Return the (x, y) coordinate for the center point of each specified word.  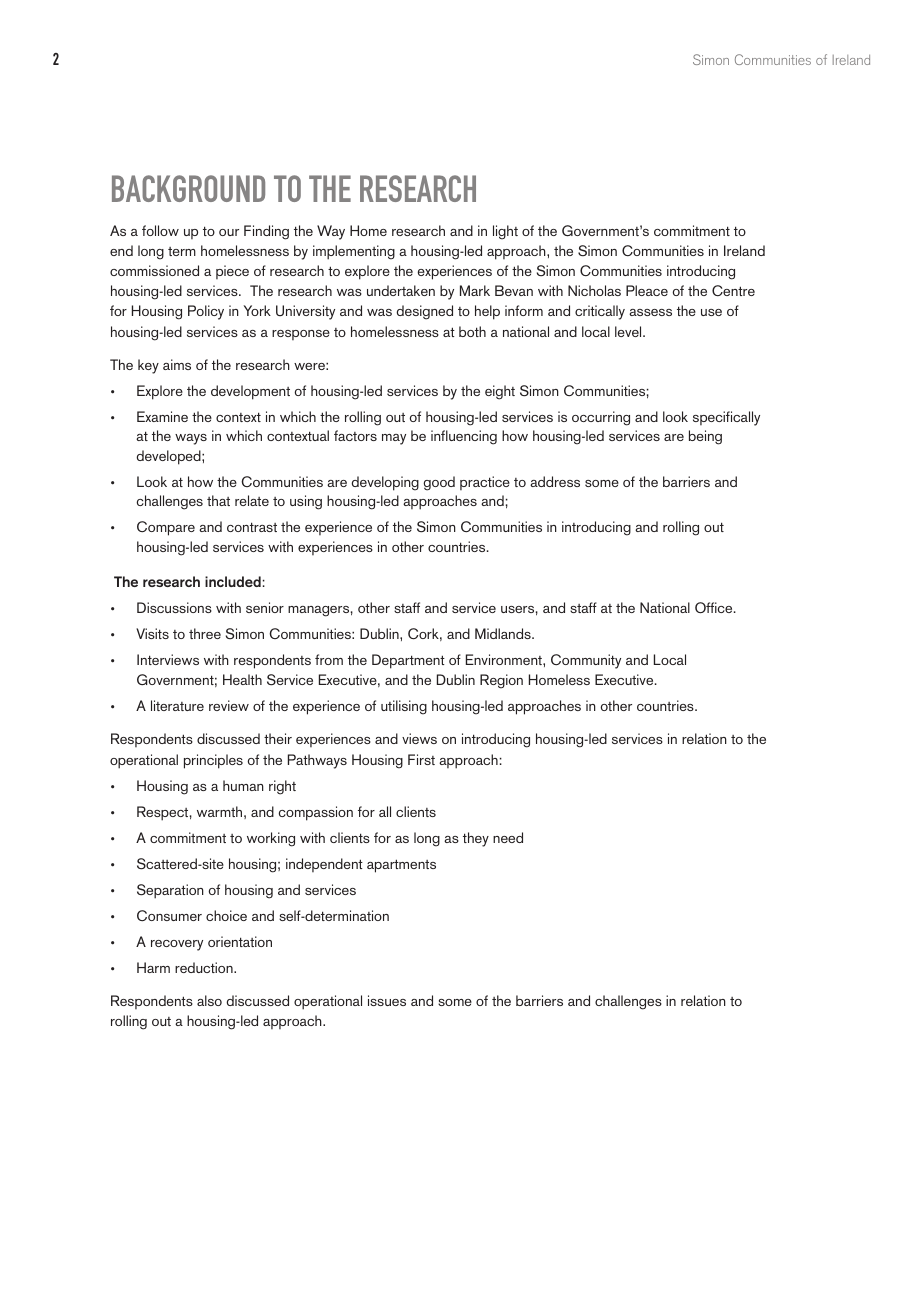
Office (715, 608)
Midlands (504, 633)
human (243, 785)
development (250, 392)
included (233, 581)
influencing (464, 437)
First (421, 759)
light (505, 232)
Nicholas (594, 290)
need (508, 837)
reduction (205, 967)
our (229, 232)
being (705, 437)
